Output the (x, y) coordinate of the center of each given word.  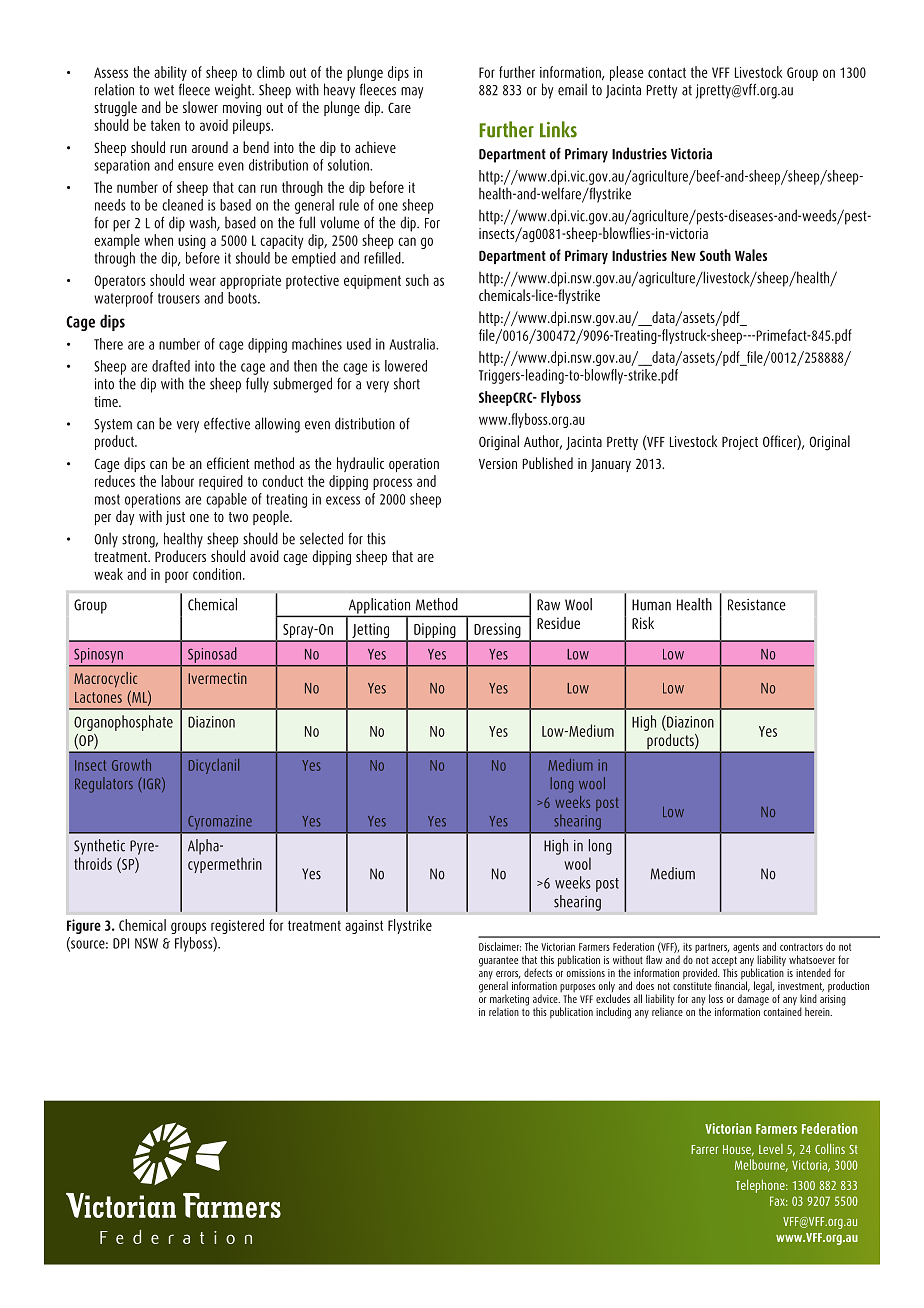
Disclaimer (500, 946)
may (412, 93)
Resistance (757, 605)
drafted (171, 366)
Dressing (497, 632)
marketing (509, 1001)
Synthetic (99, 847)
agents (746, 949)
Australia (413, 344)
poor (176, 577)
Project (740, 443)
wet (164, 90)
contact (667, 72)
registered (237, 926)
